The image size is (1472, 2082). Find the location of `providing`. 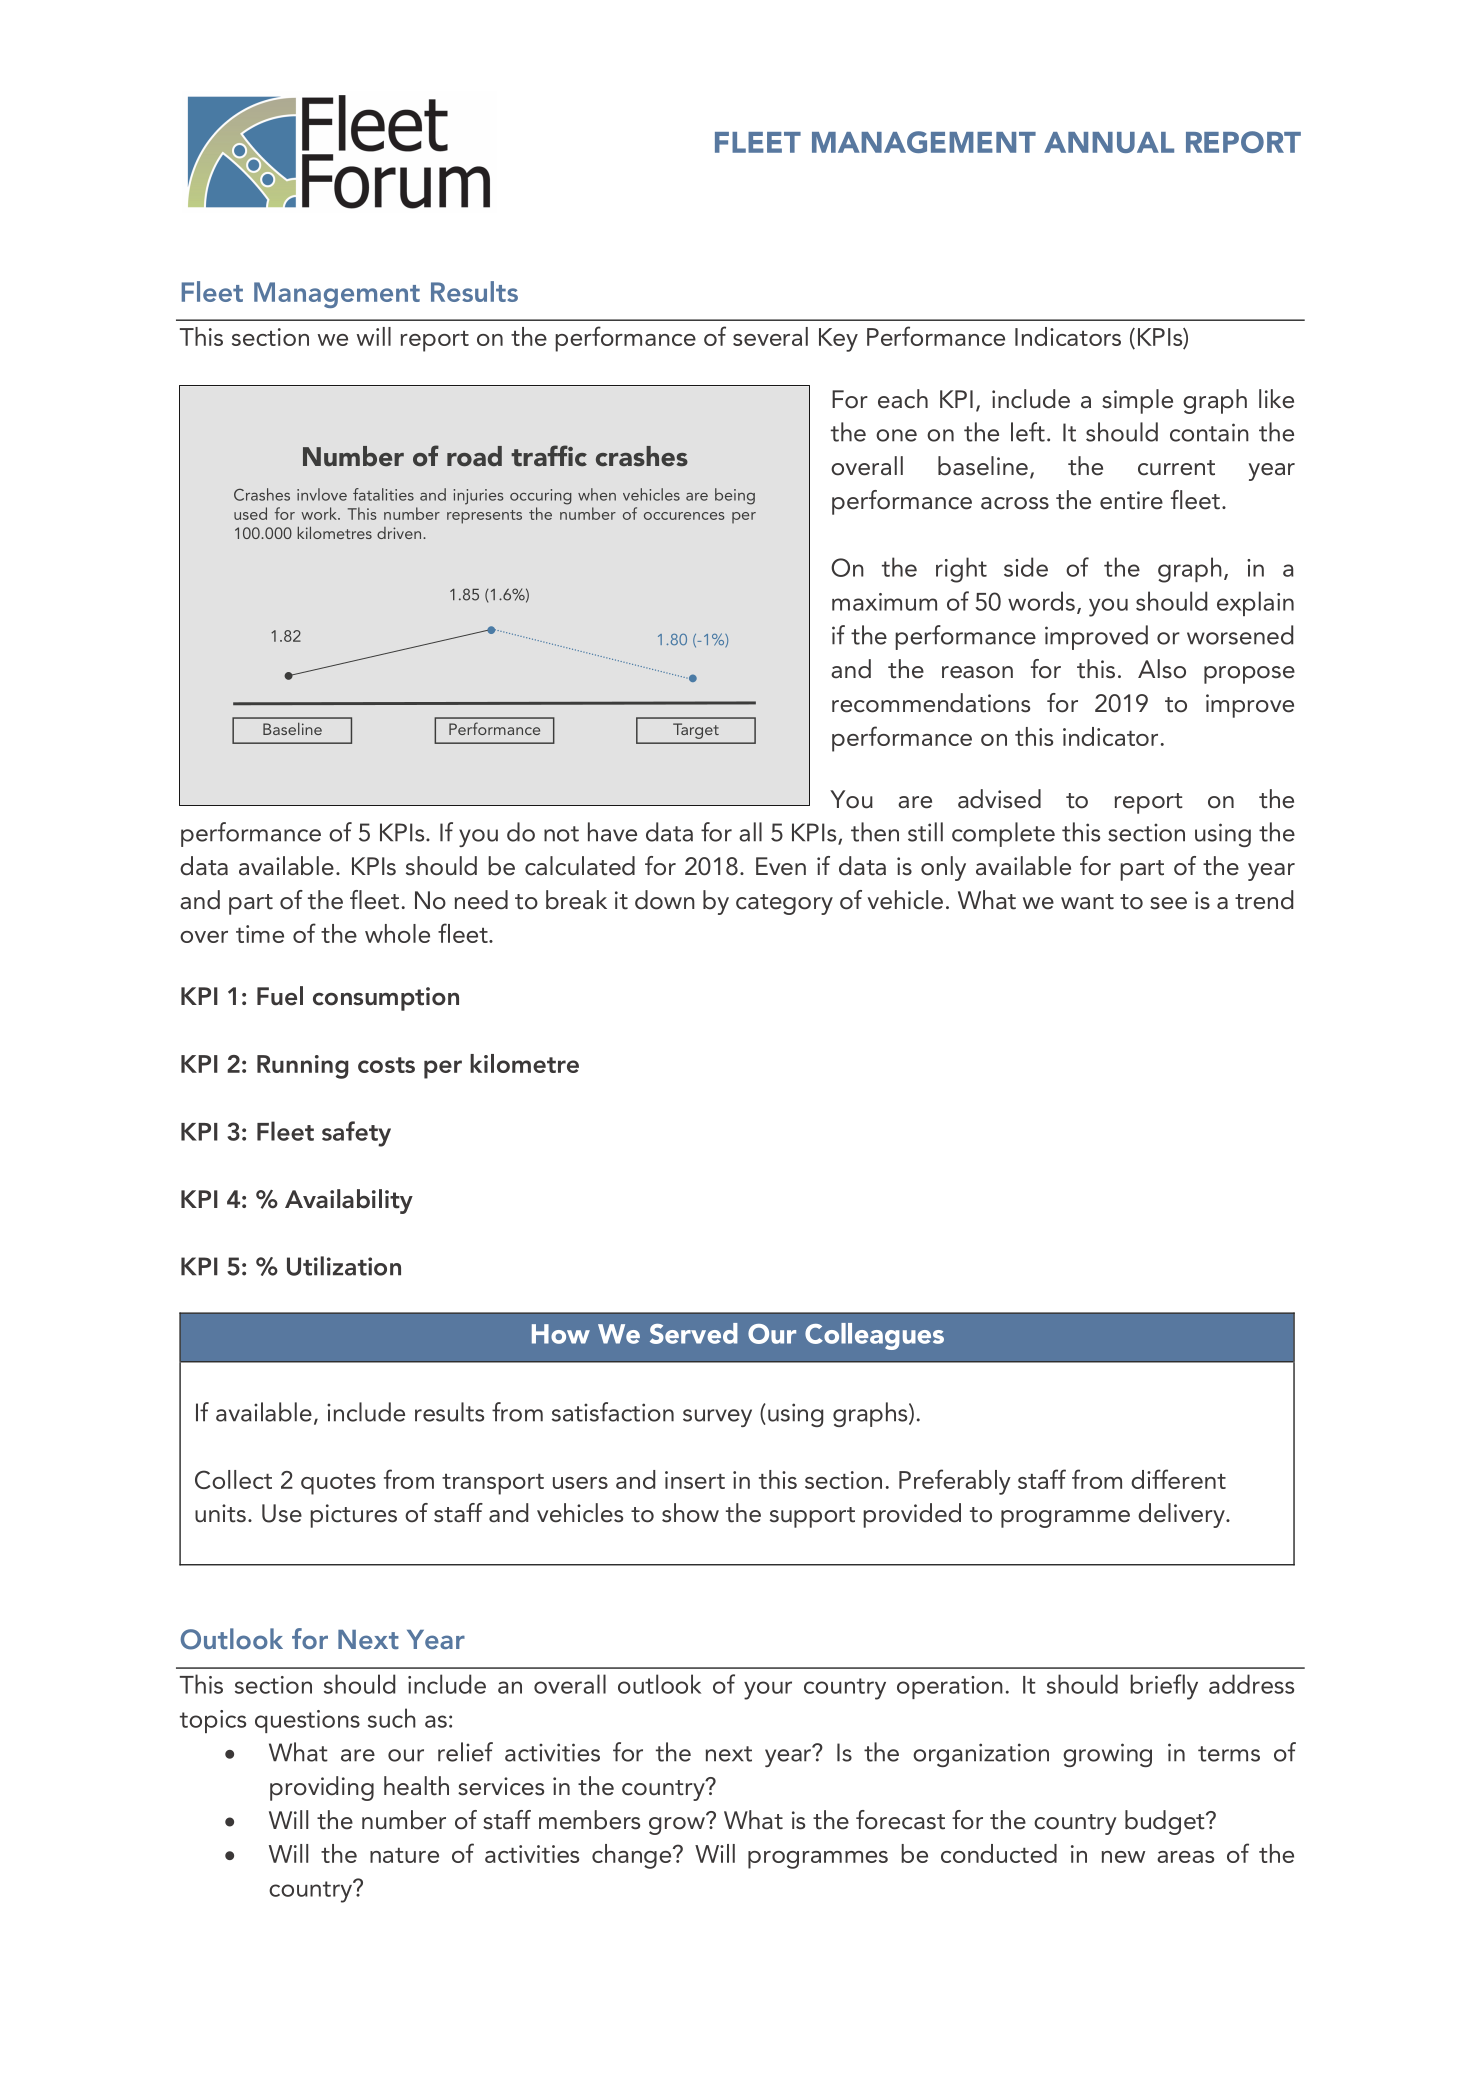

providing is located at coordinates (322, 1788).
